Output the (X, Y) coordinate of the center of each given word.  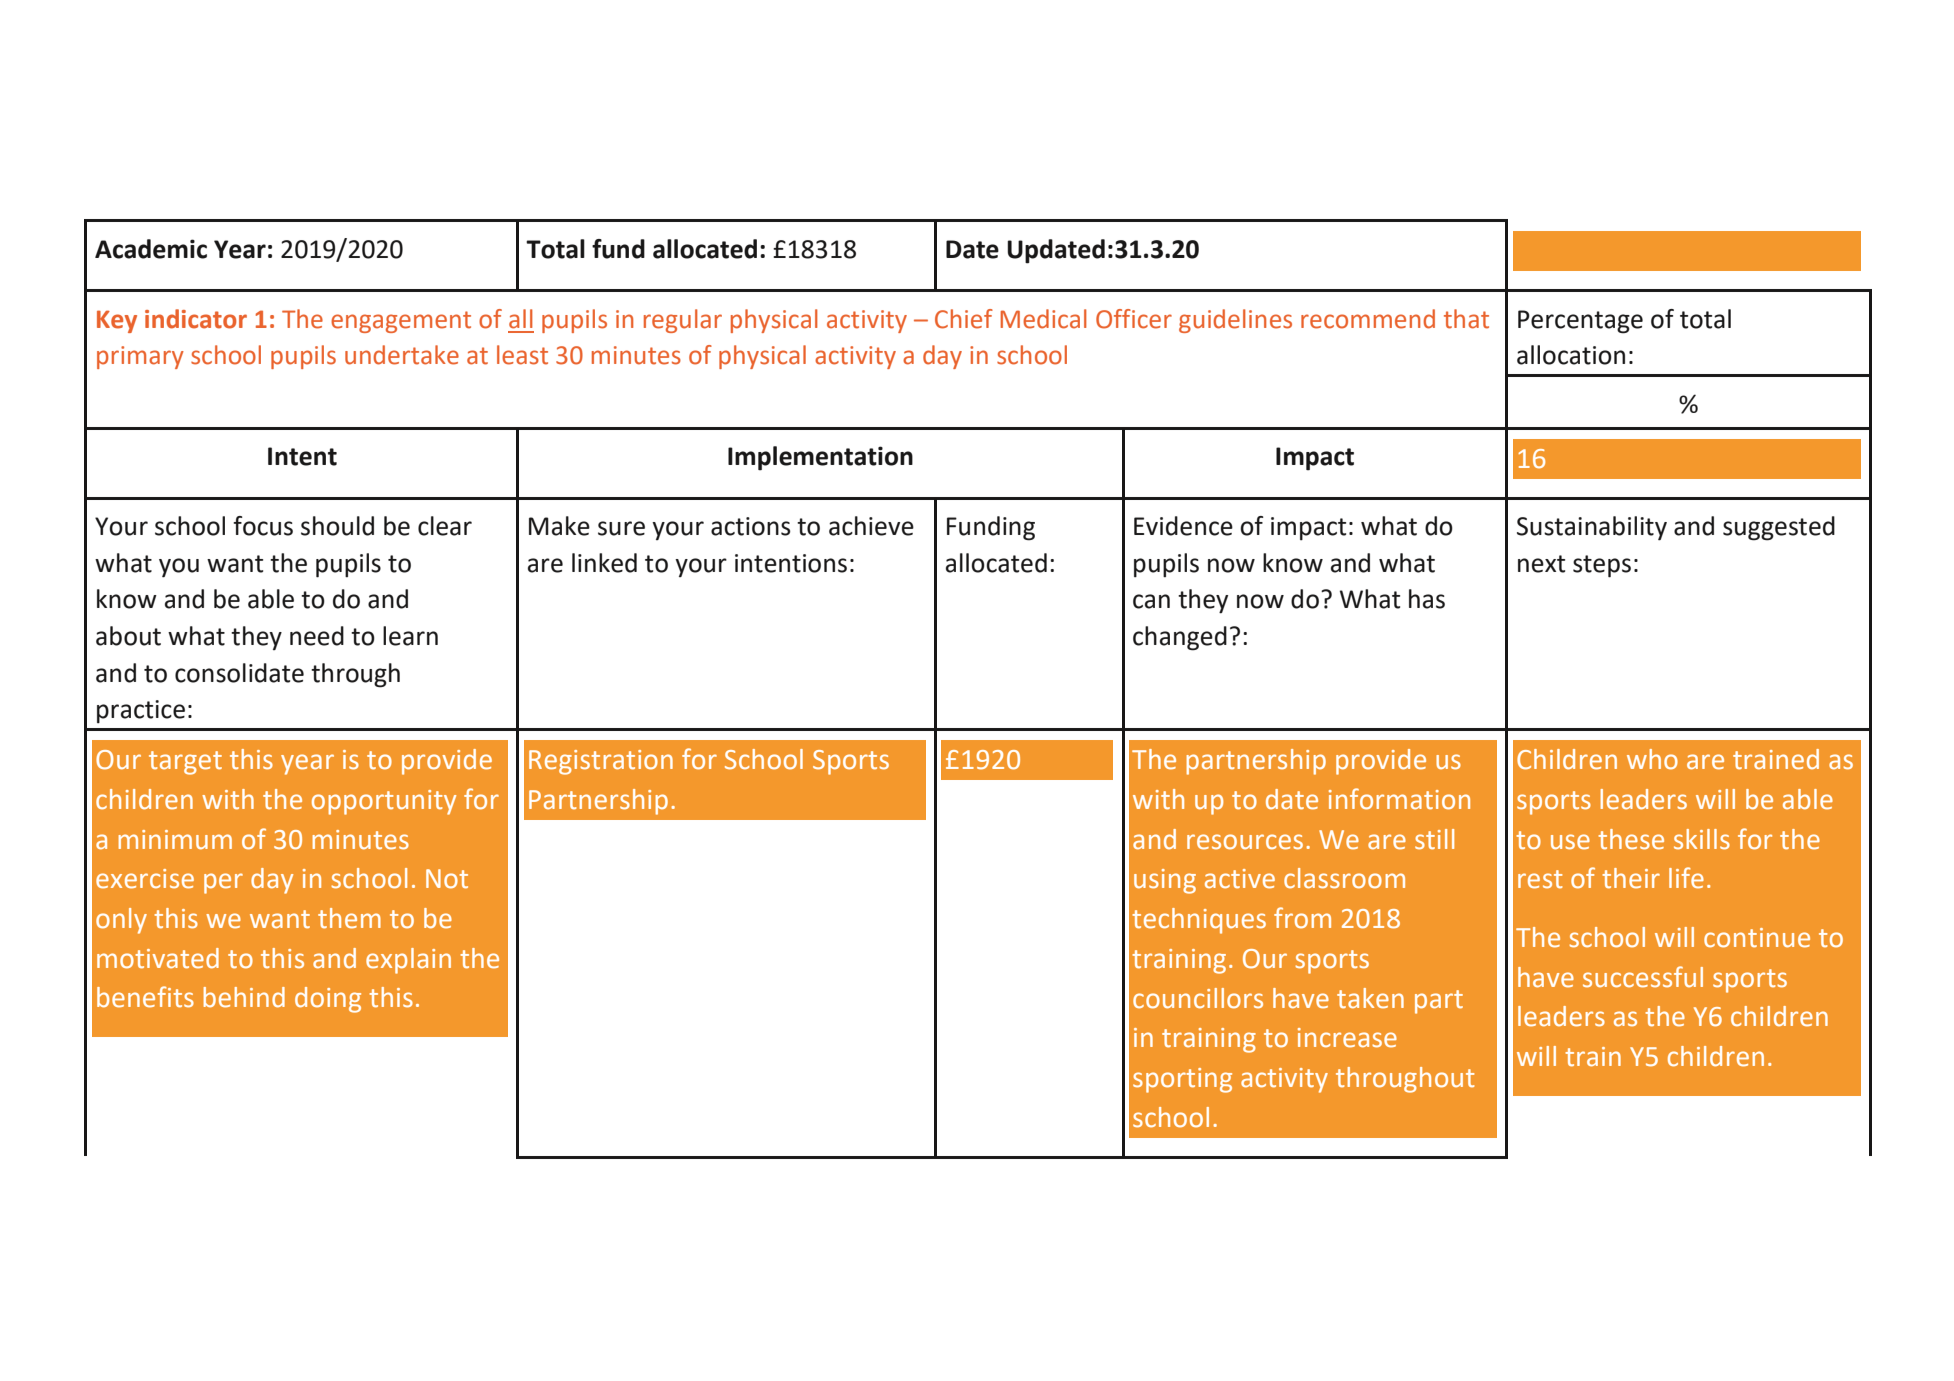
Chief (964, 319)
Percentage (1580, 322)
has (1427, 599)
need (317, 636)
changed (1180, 638)
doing (328, 1000)
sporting (1182, 1080)
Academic (151, 249)
